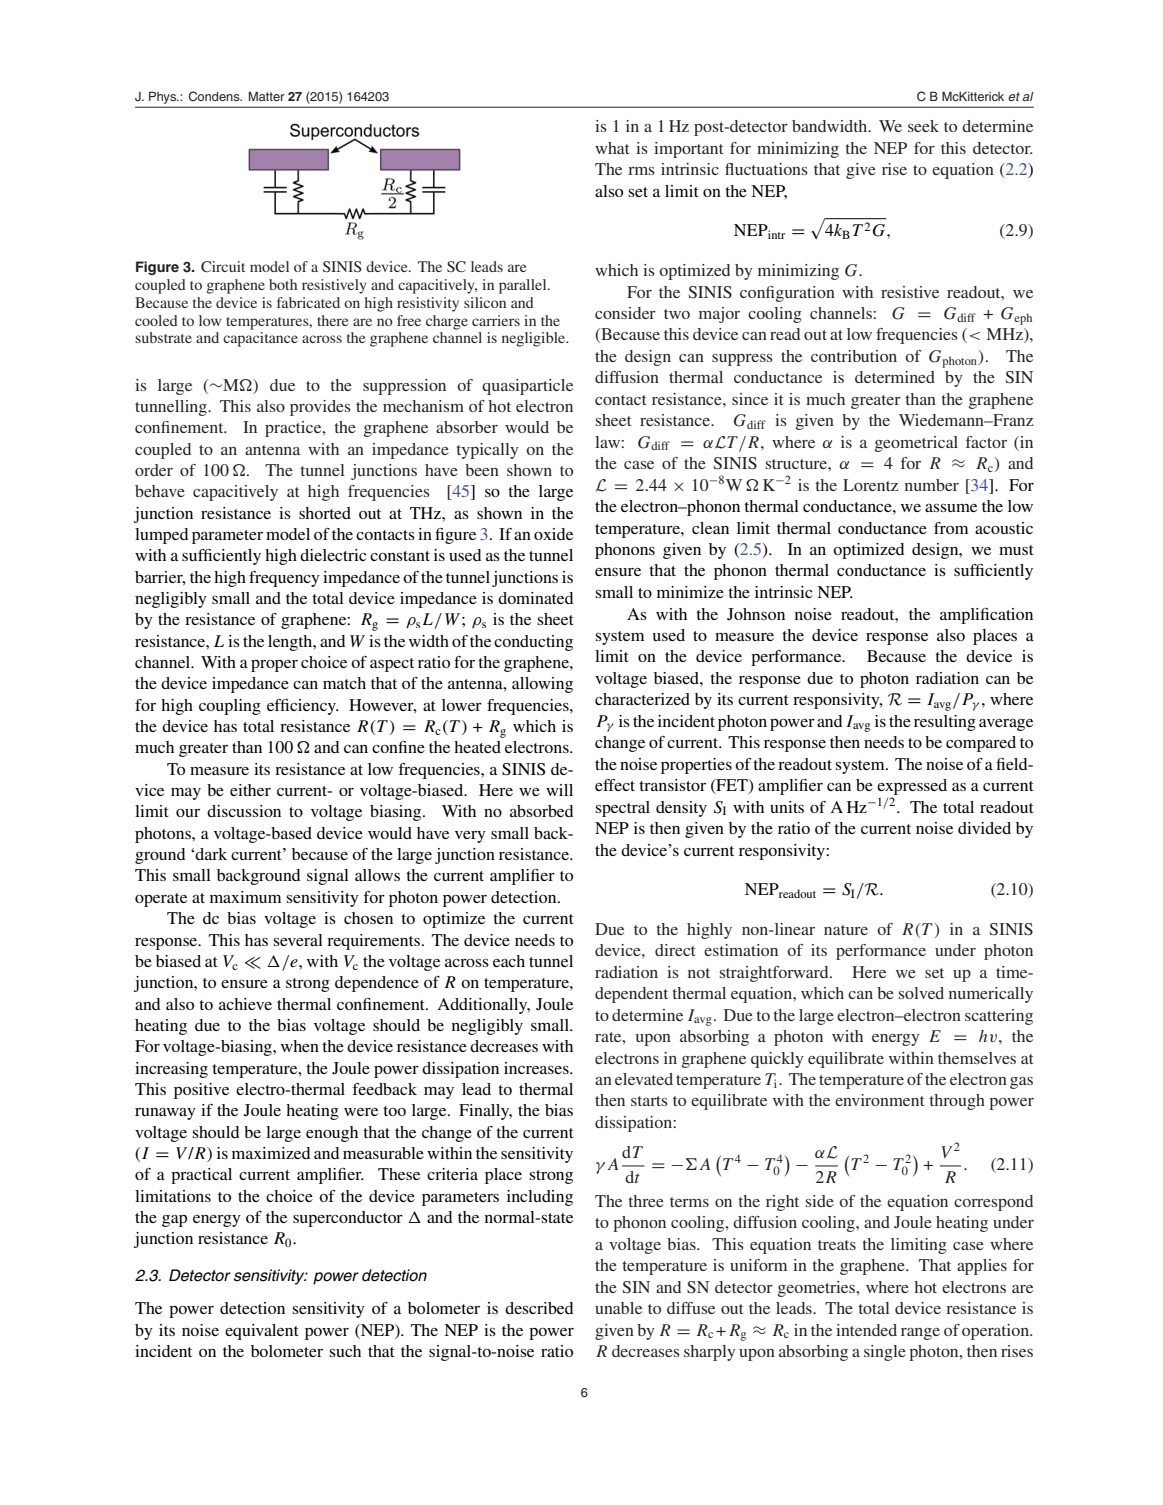  What do you see at coordinates (612, 148) in the screenshot?
I see `what` at bounding box center [612, 148].
